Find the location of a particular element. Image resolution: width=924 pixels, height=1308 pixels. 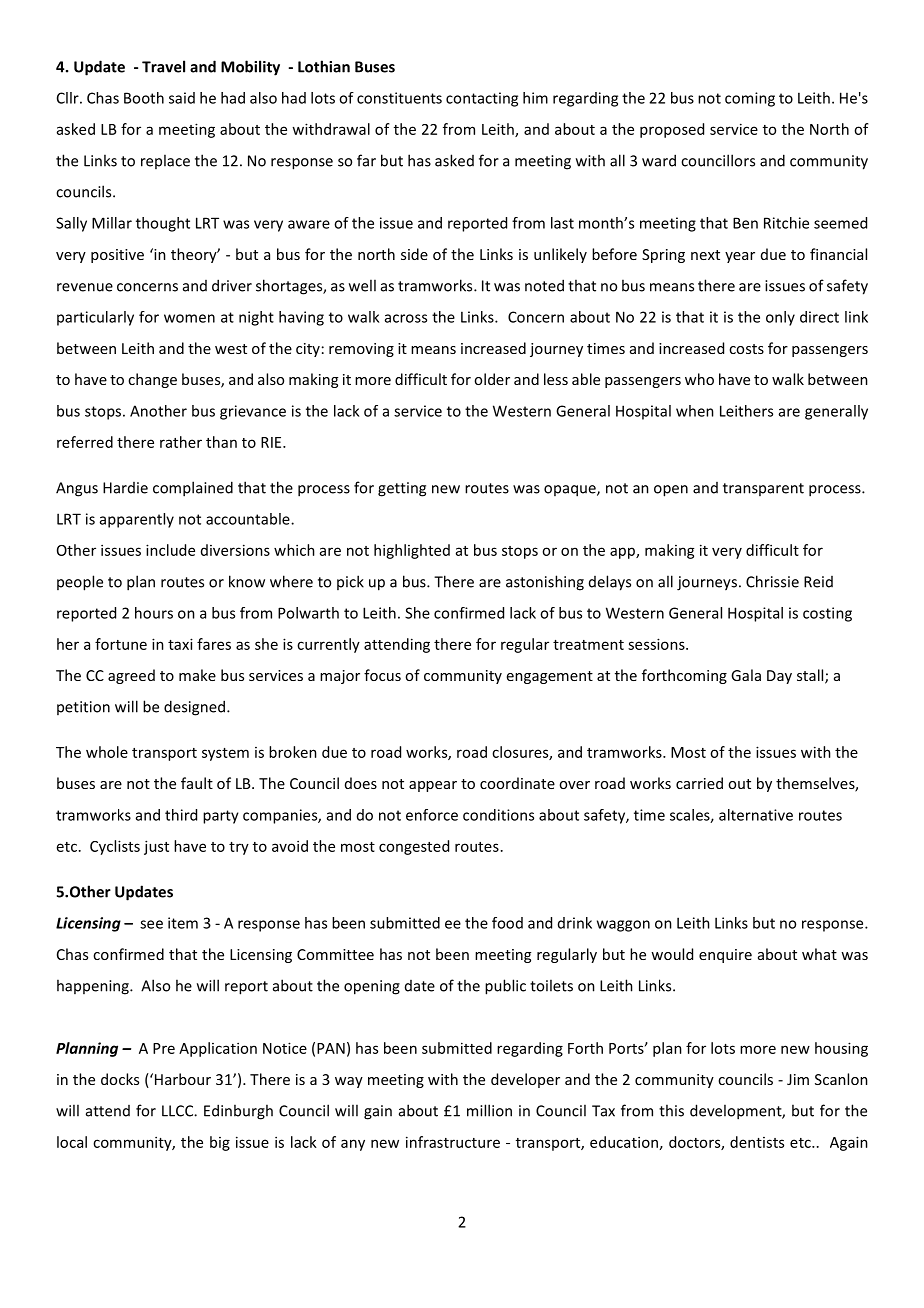

million is located at coordinates (489, 1110).
